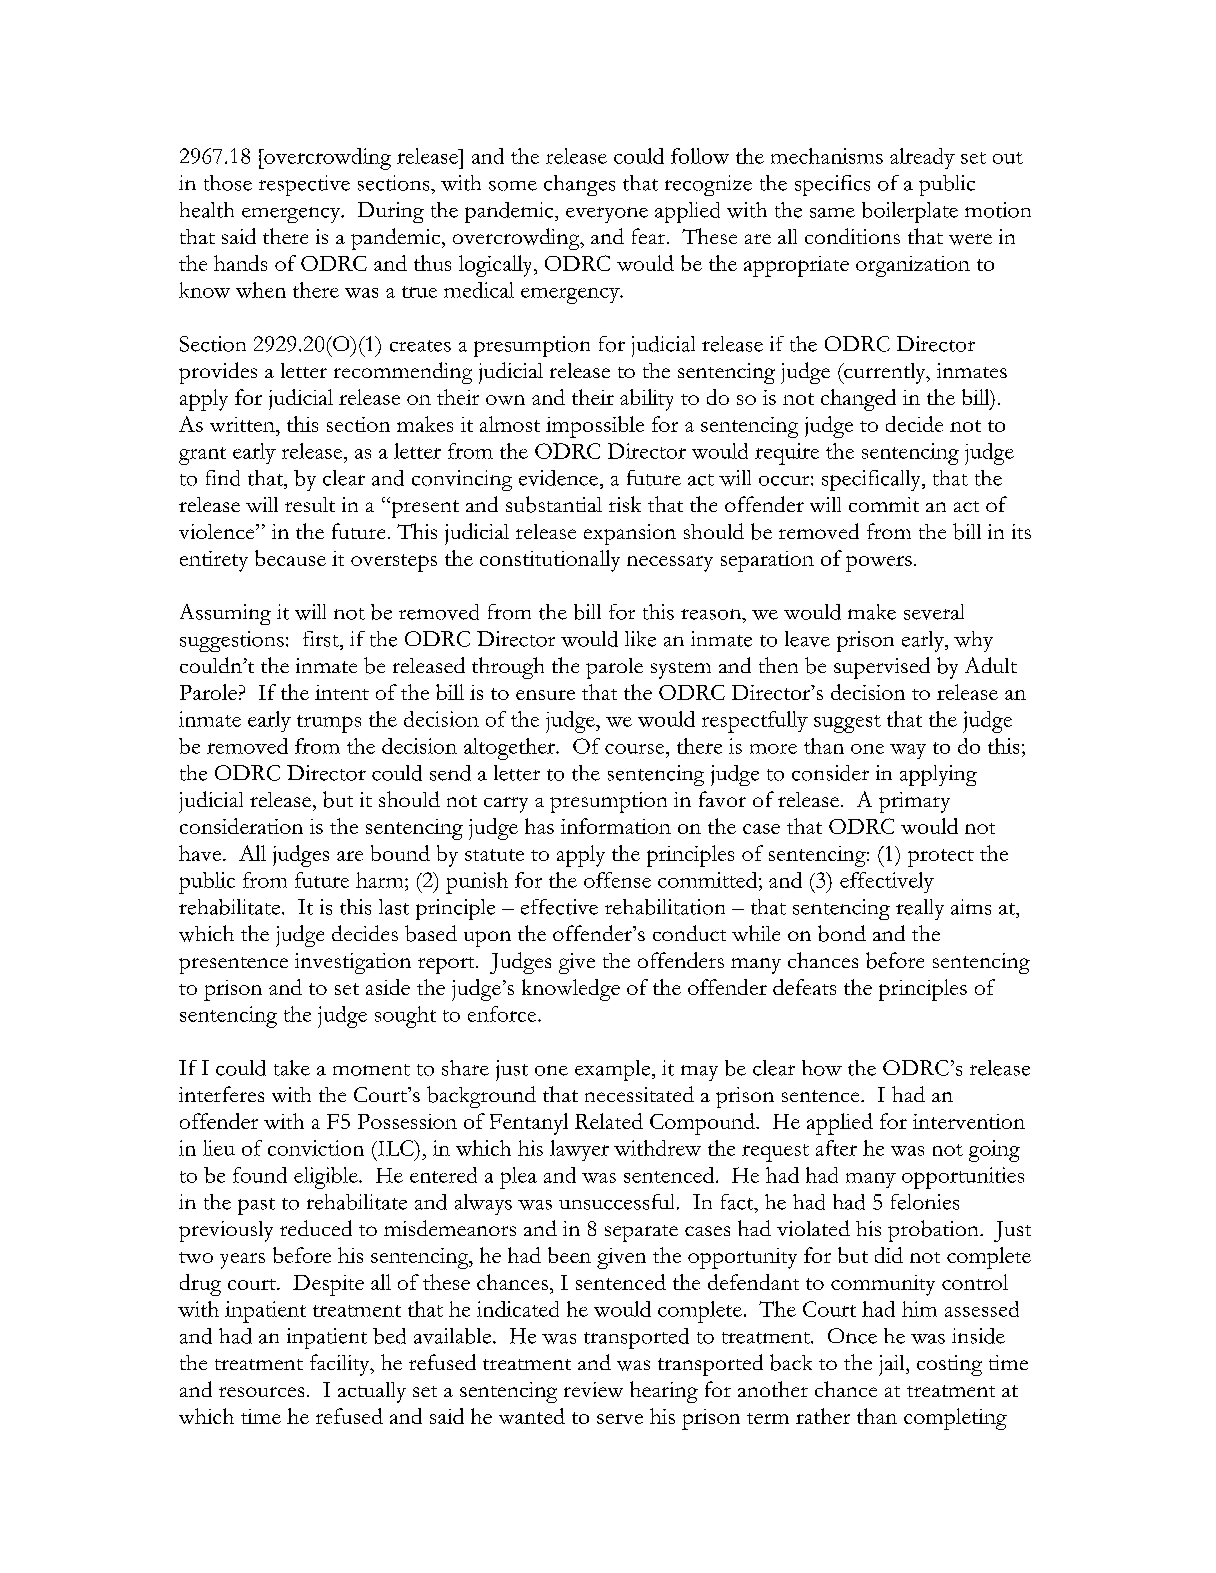 The width and height of the image is (1216, 1573). Describe the element at coordinates (949, 1365) in the image. I see `costing` at that location.
